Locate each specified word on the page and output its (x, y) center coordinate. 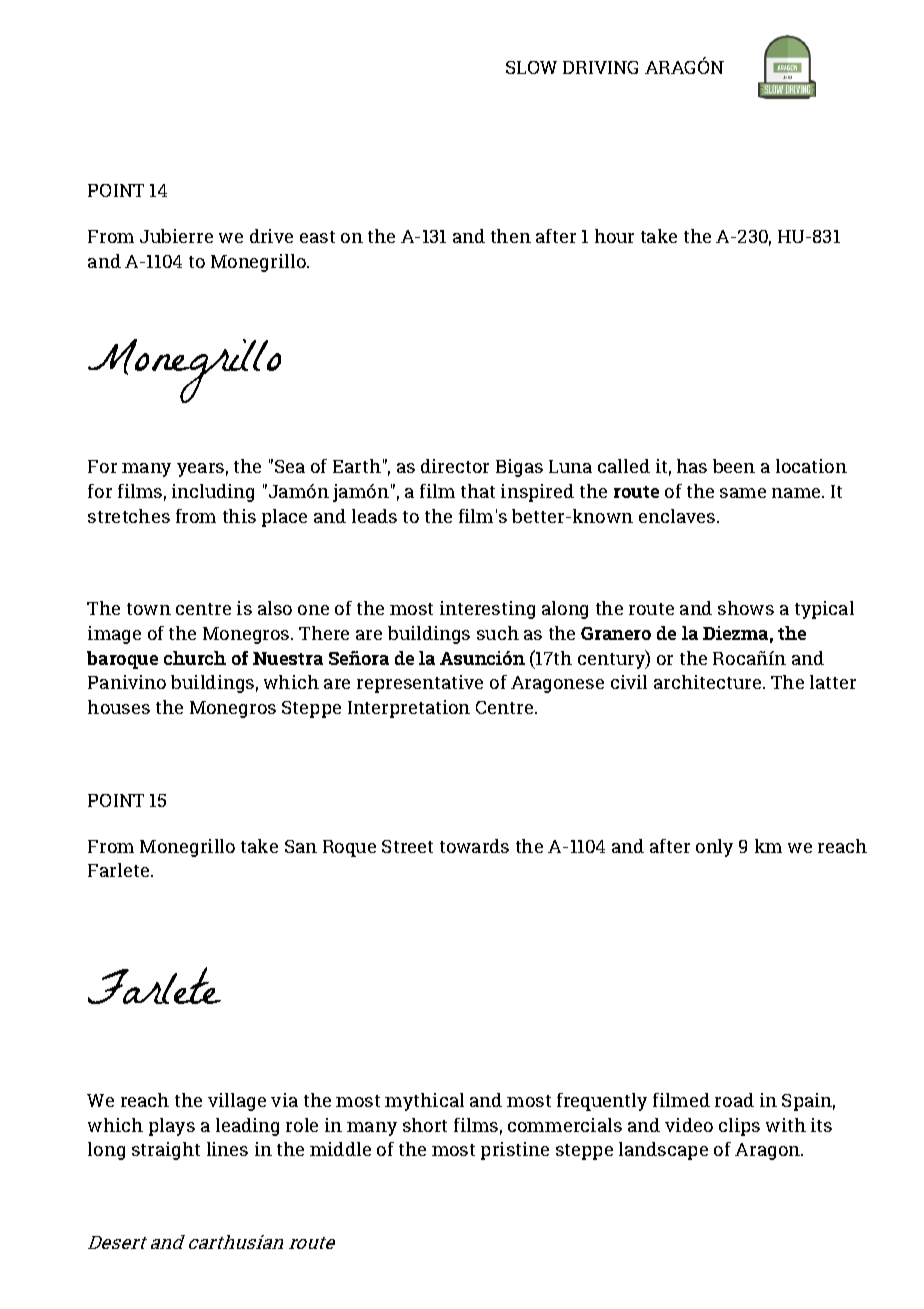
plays (172, 1127)
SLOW (531, 67)
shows (746, 608)
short (425, 1125)
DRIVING (600, 67)
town (149, 609)
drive (271, 236)
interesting (487, 610)
